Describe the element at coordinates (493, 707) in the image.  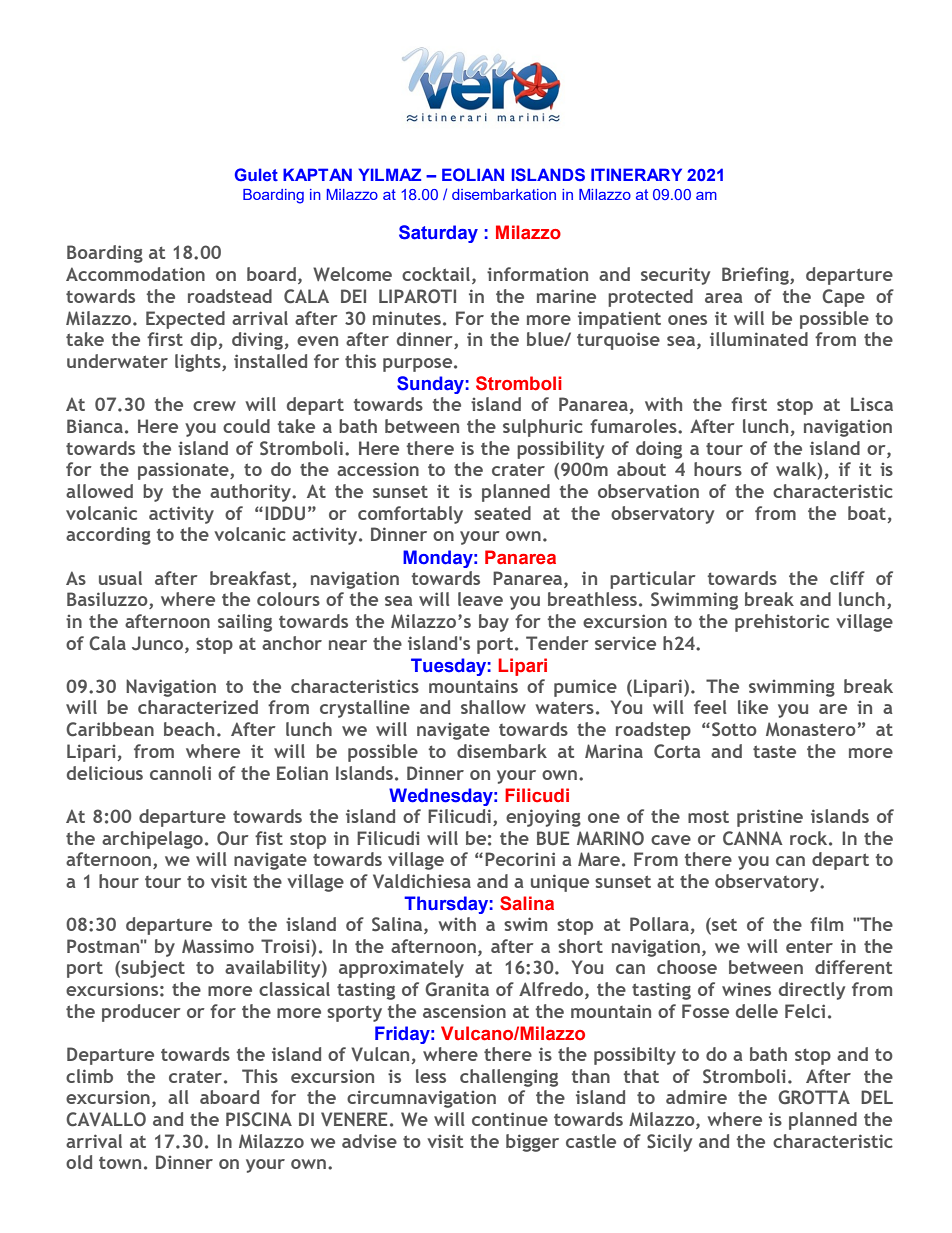
I see `shallow` at that location.
